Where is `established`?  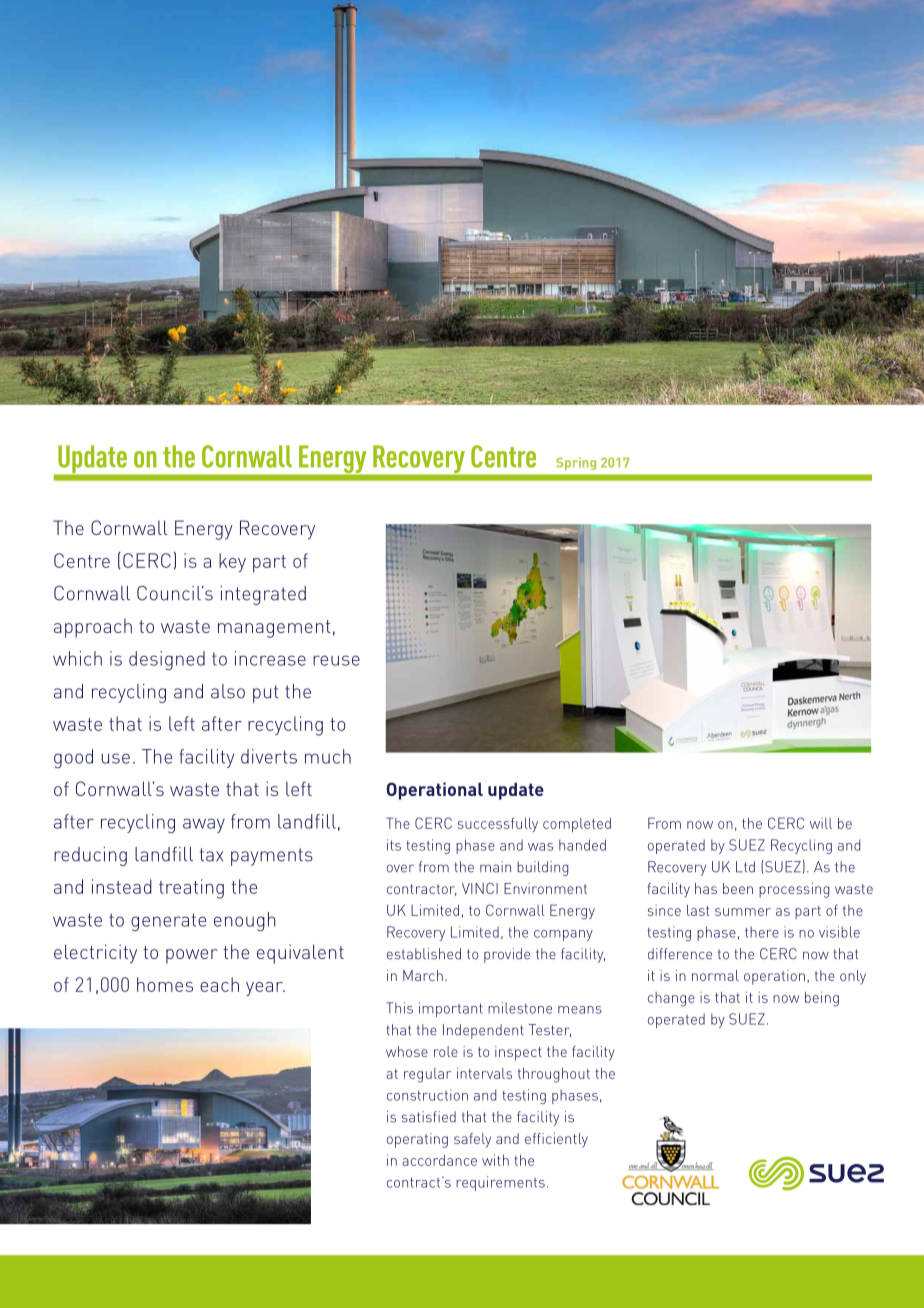 established is located at coordinates (424, 954).
